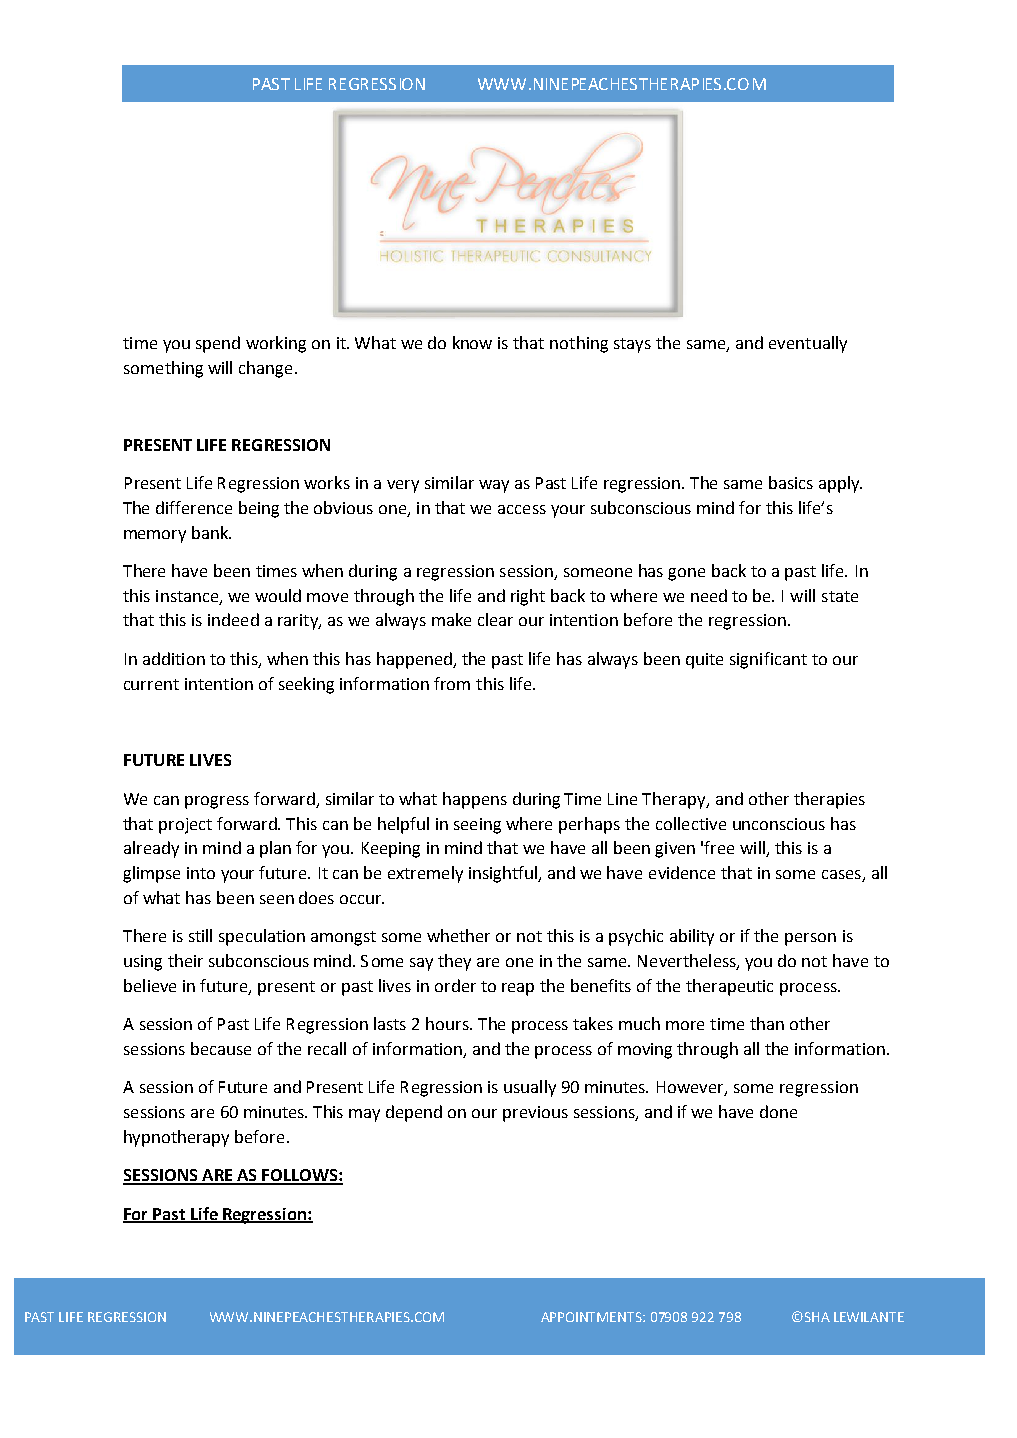 This page has width=1017, height=1438. Describe the element at coordinates (265, 369) in the page. I see `change` at that location.
